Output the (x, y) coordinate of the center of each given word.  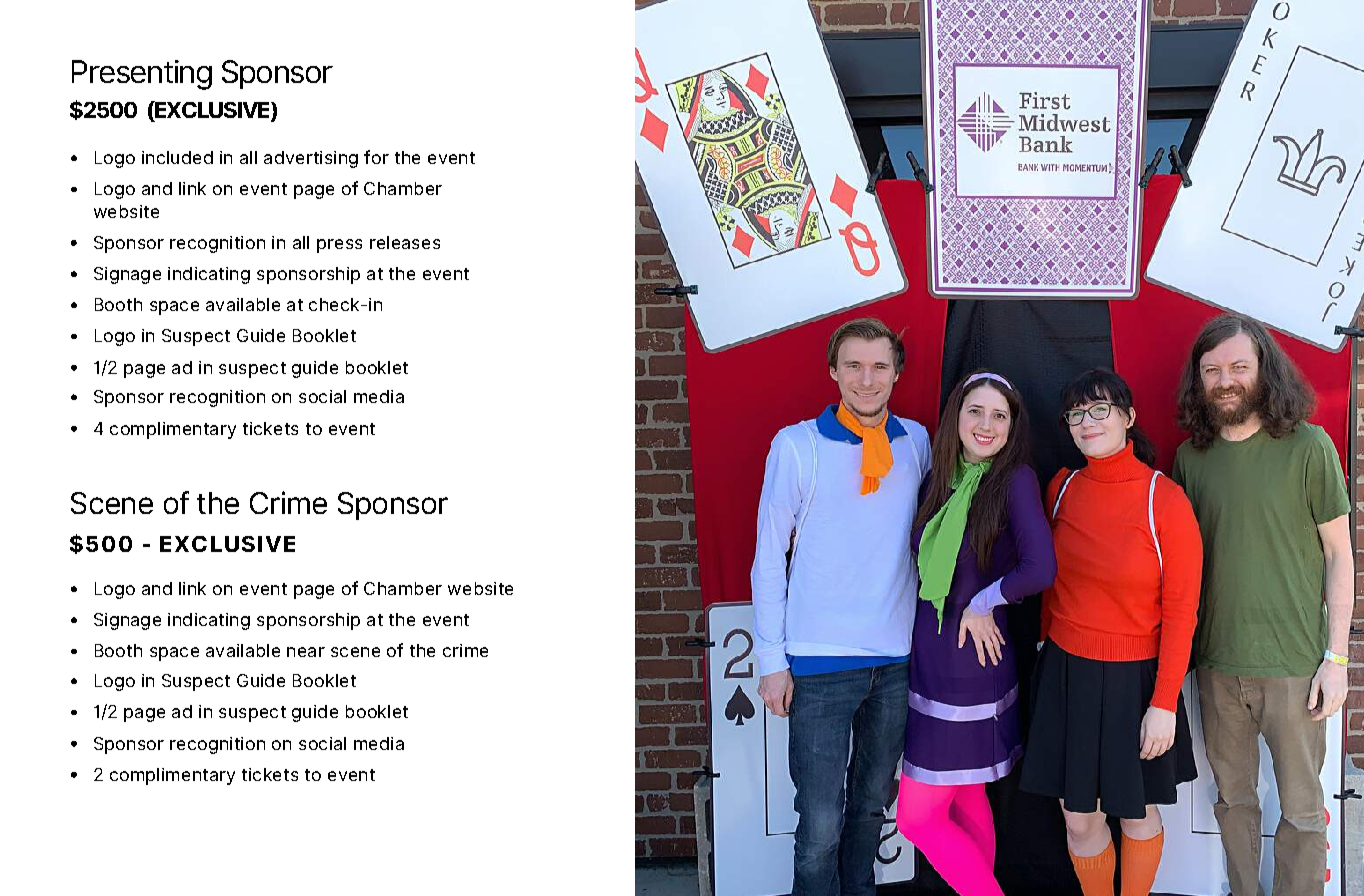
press (339, 246)
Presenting (142, 75)
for (376, 157)
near (306, 652)
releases (405, 242)
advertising (311, 159)
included (177, 157)
